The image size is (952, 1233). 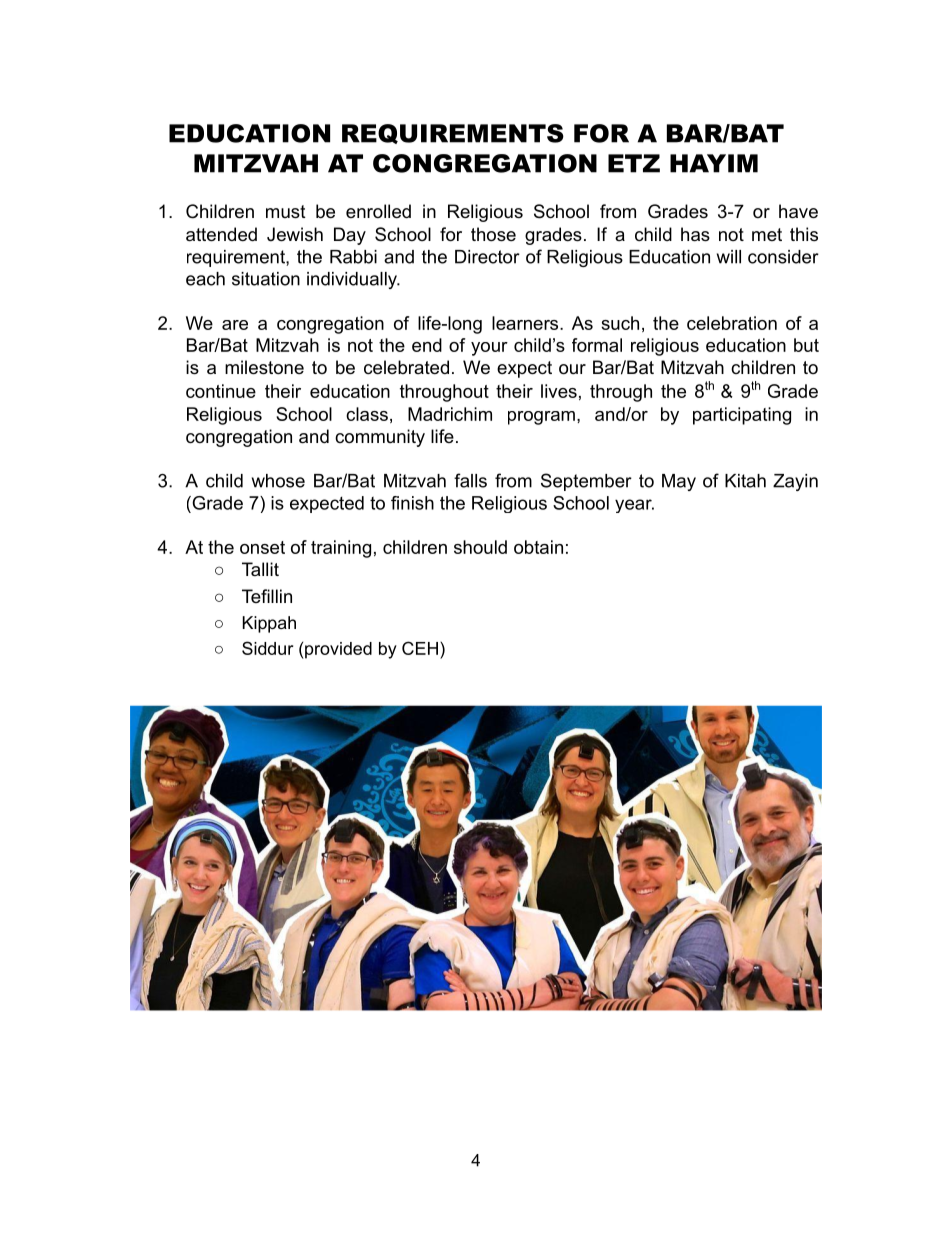 I want to click on but, so click(x=806, y=345).
